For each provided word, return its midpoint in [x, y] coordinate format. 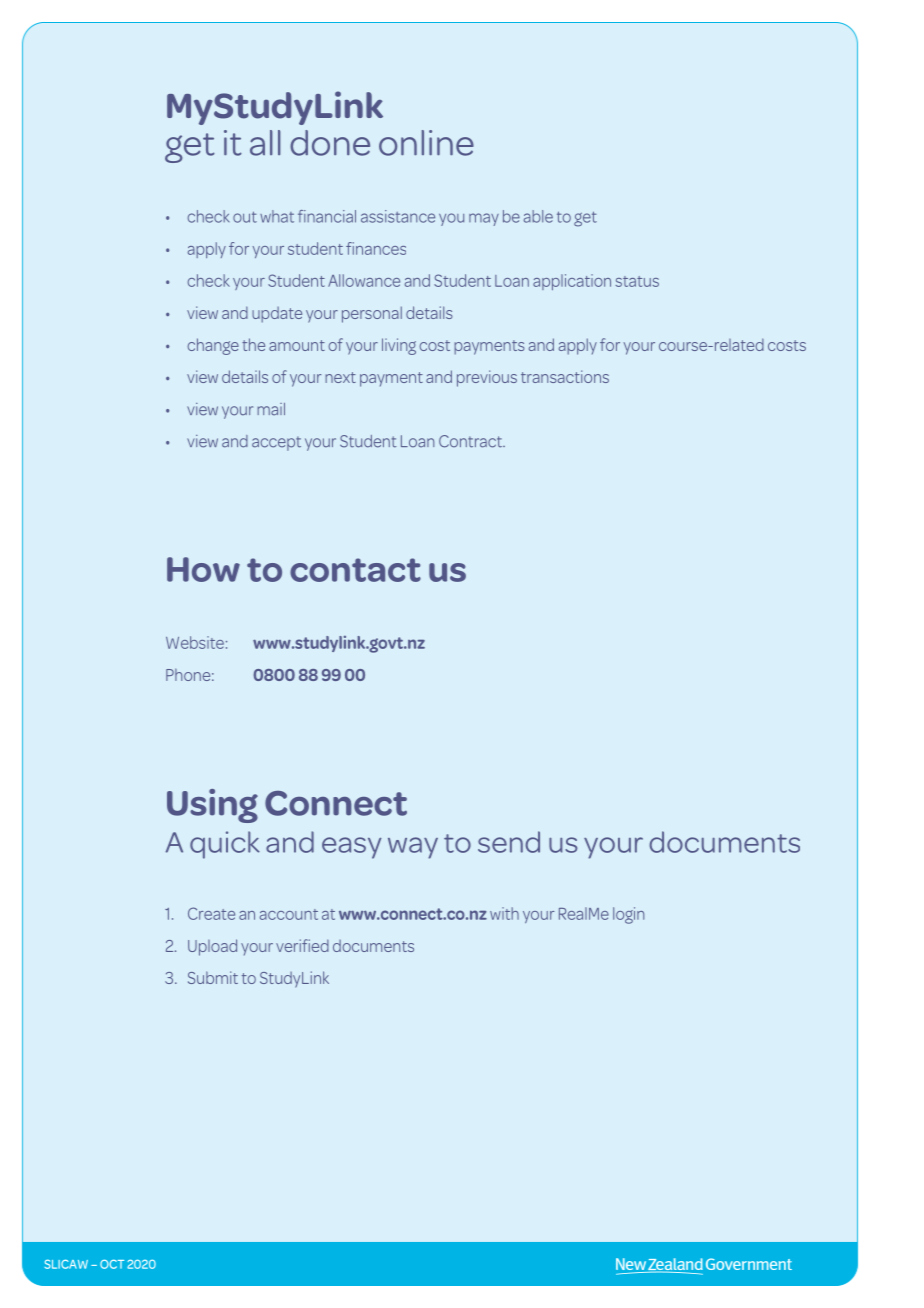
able [538, 216]
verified [302, 945]
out [245, 217]
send [509, 842]
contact [355, 570]
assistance [398, 216]
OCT [112, 1264]
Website [195, 642]
